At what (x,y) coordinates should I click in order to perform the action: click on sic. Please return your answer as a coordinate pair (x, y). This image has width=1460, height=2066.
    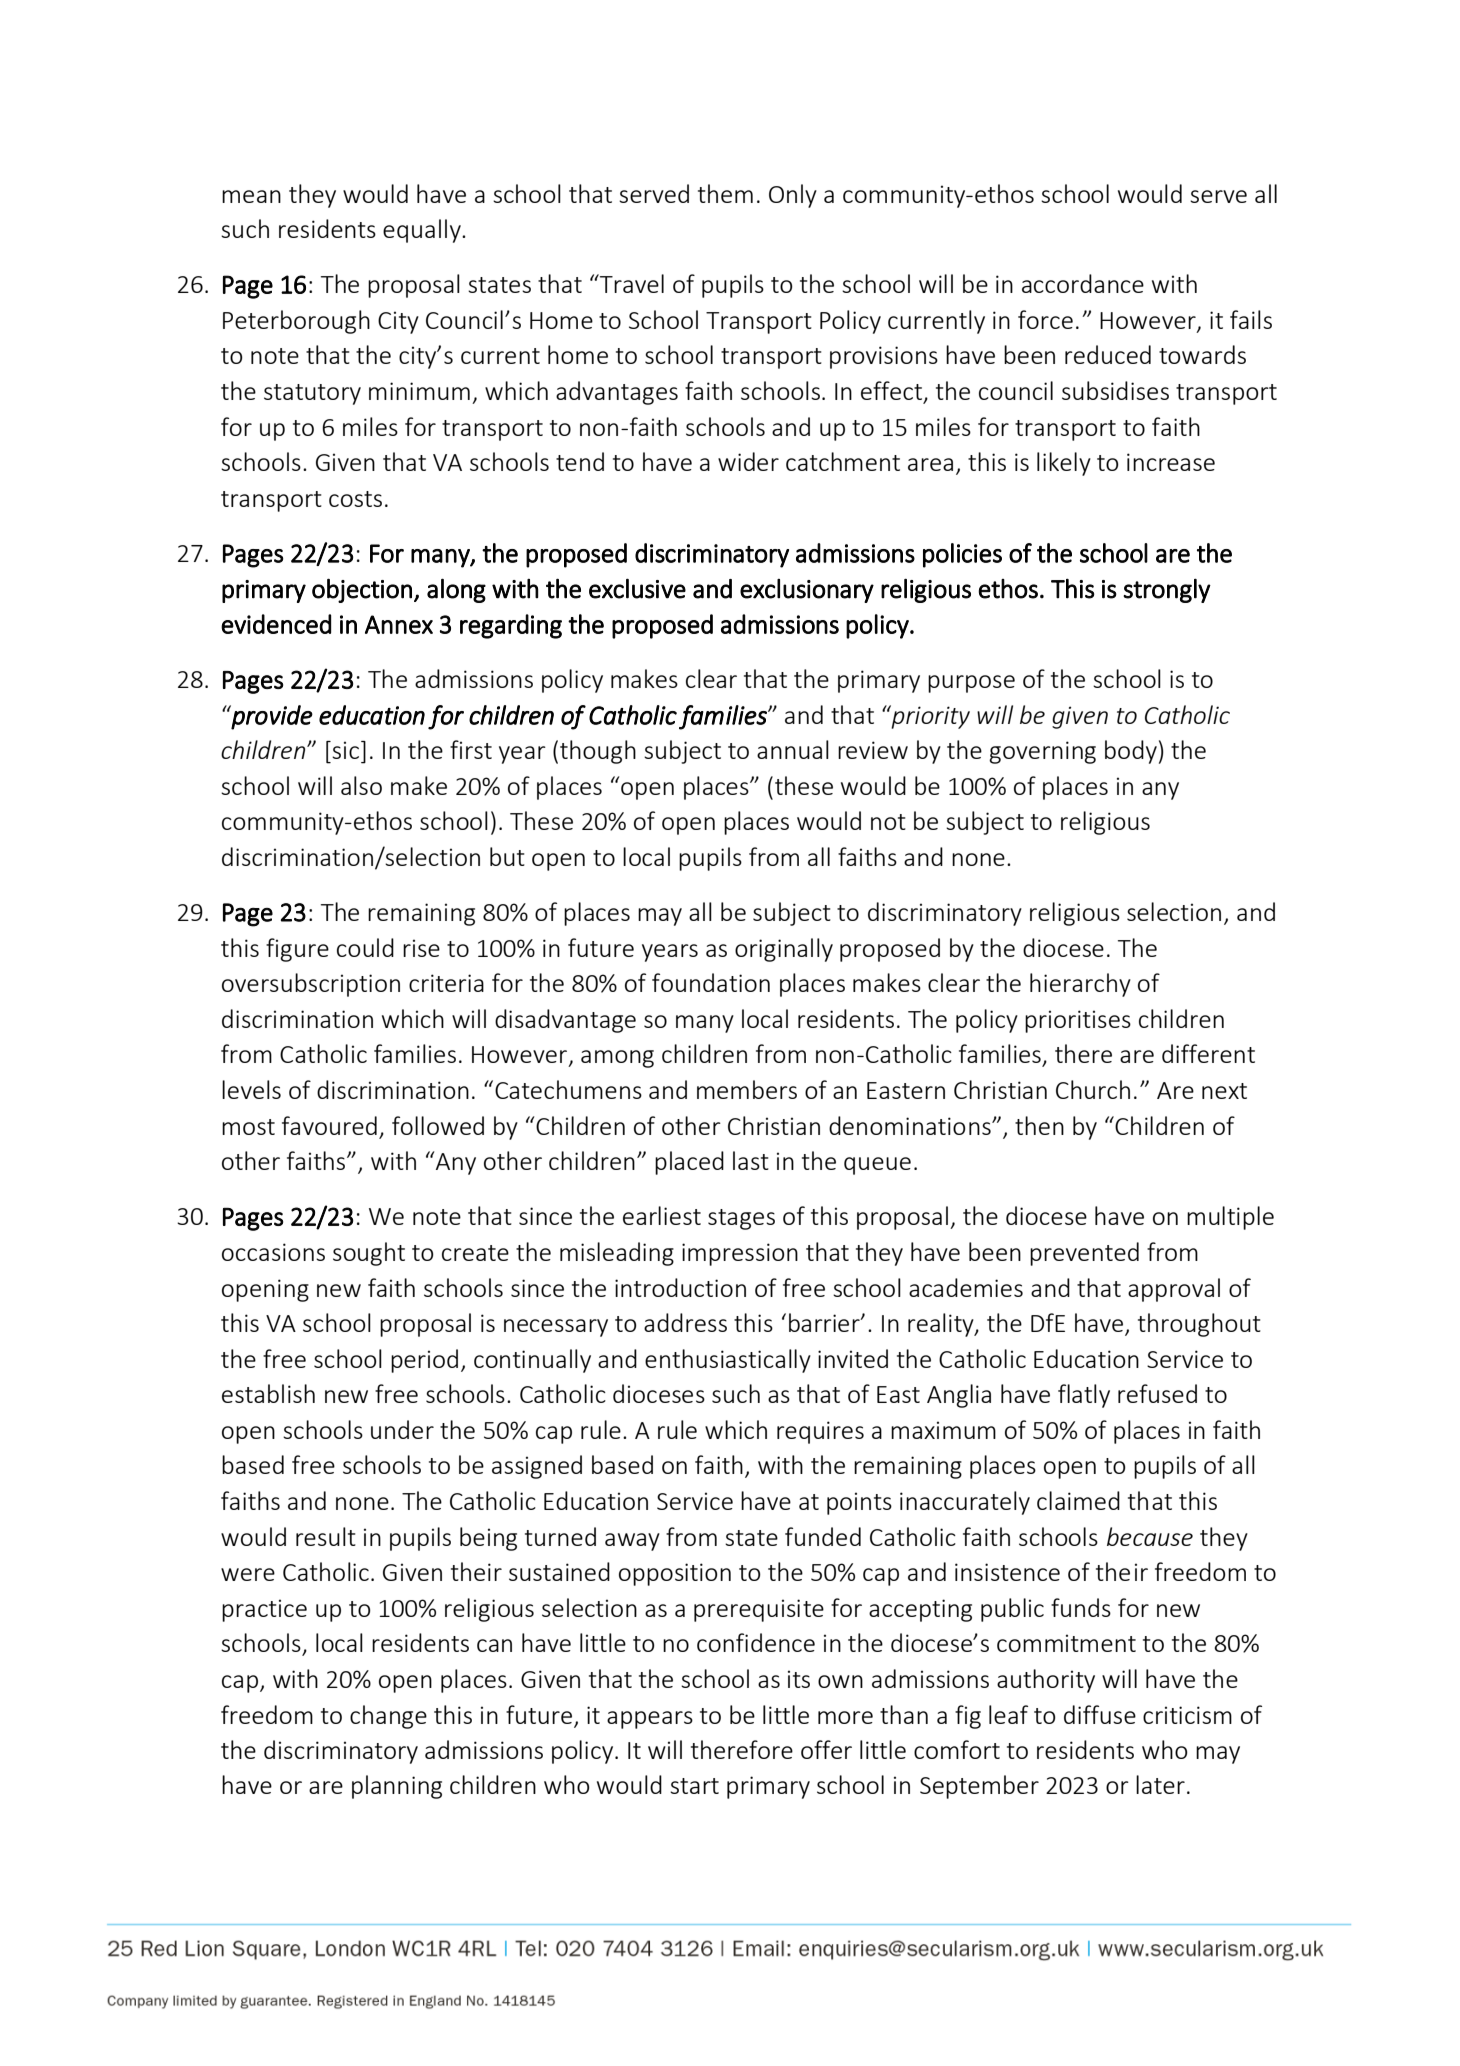
    Looking at the image, I should click on (345, 750).
